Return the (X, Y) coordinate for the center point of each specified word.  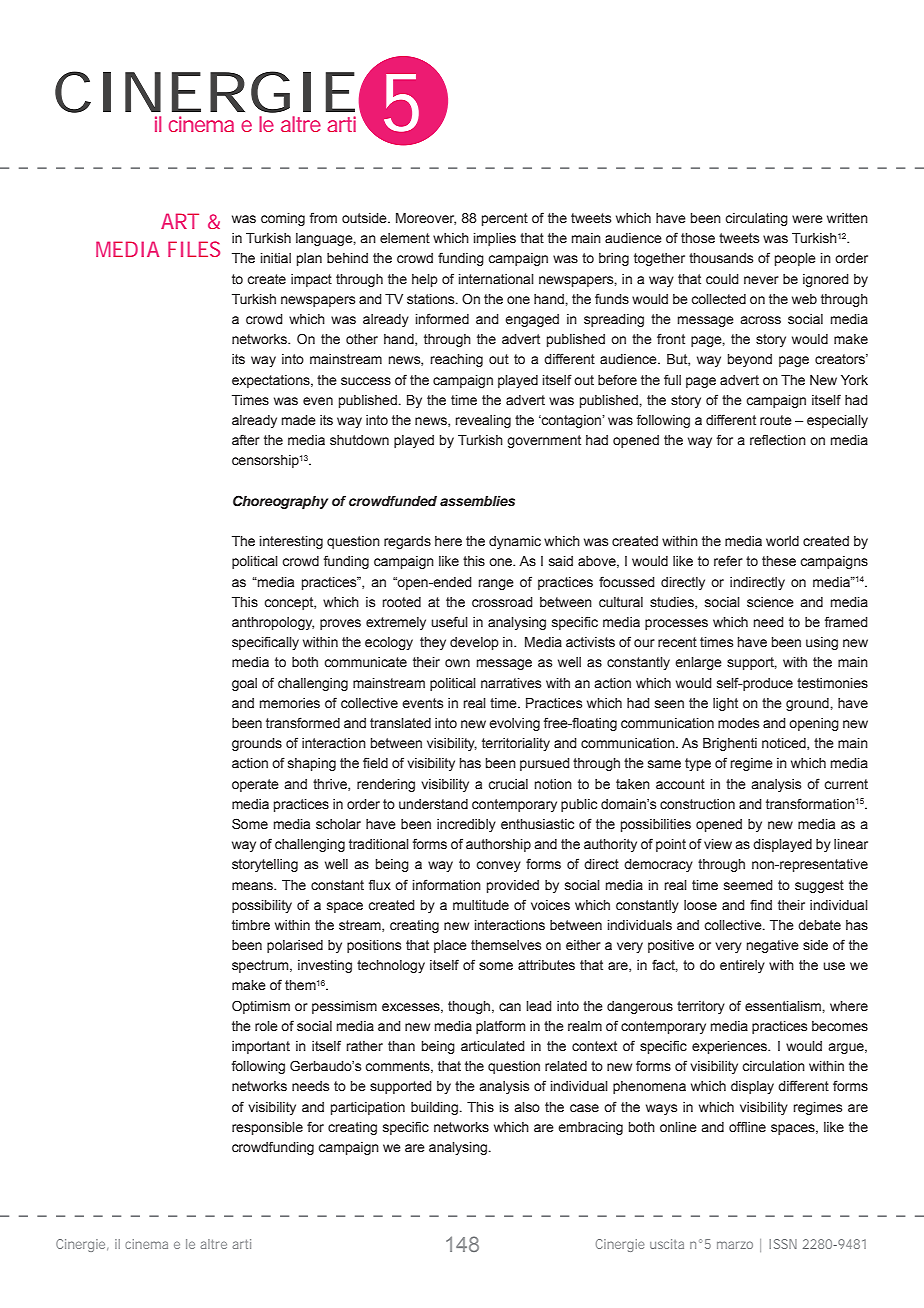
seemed (748, 885)
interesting (291, 542)
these (779, 561)
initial (276, 258)
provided (513, 886)
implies (495, 239)
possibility (262, 906)
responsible (267, 1128)
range (496, 584)
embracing (590, 1128)
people (795, 259)
